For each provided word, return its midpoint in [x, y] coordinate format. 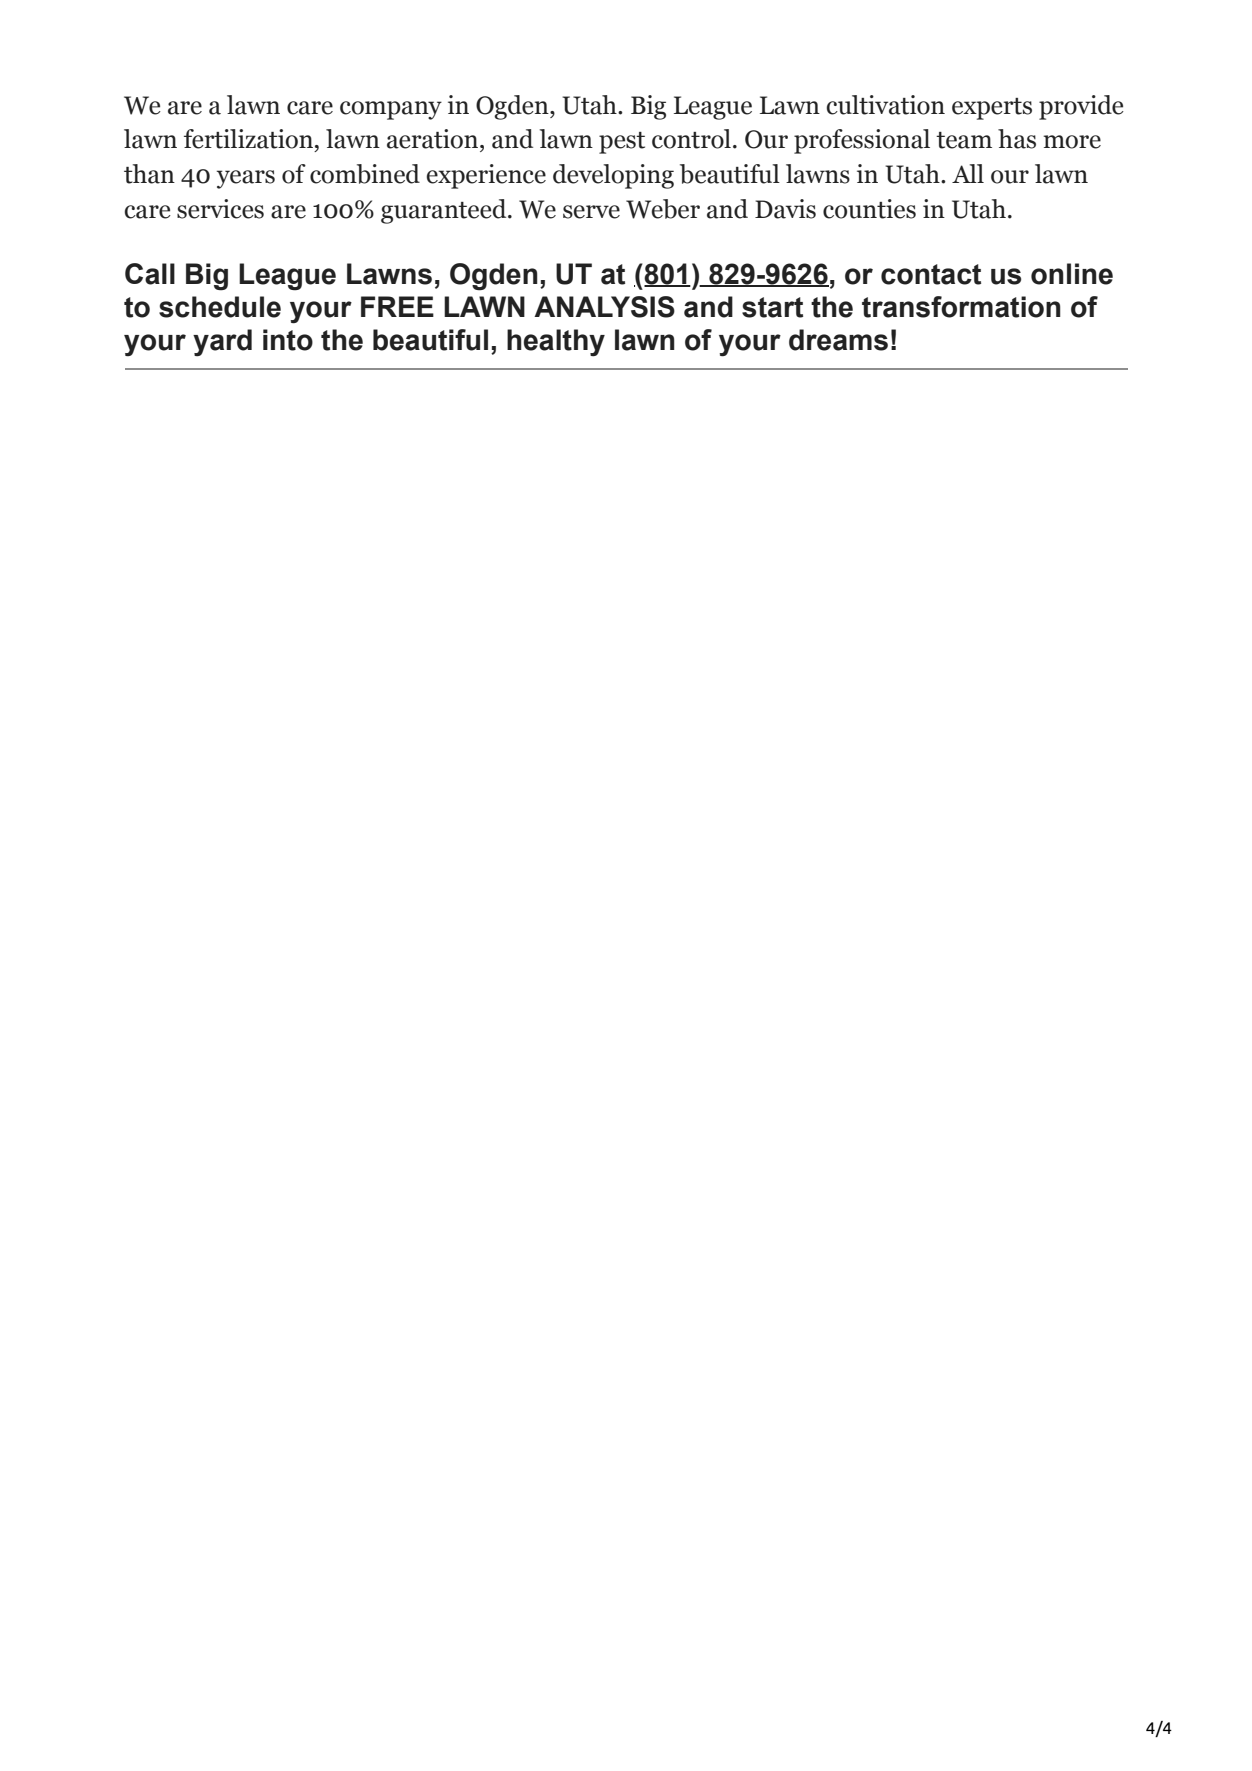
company [391, 110]
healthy [556, 342]
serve [591, 212]
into [288, 340]
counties [869, 209]
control [691, 139]
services [220, 209]
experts [992, 109]
